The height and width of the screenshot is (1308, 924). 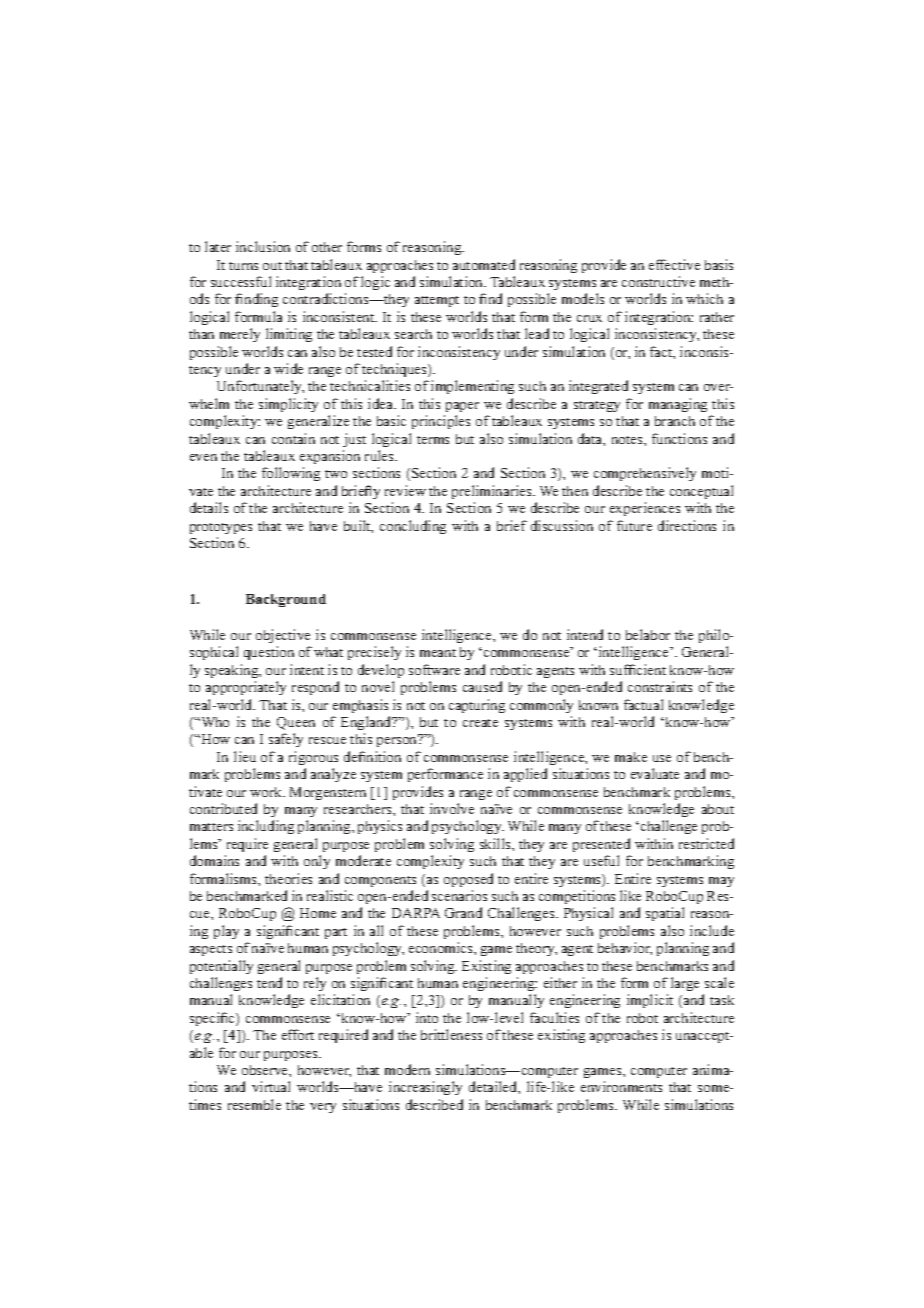 What do you see at coordinates (318, 913) in the screenshot?
I see `Home` at bounding box center [318, 913].
